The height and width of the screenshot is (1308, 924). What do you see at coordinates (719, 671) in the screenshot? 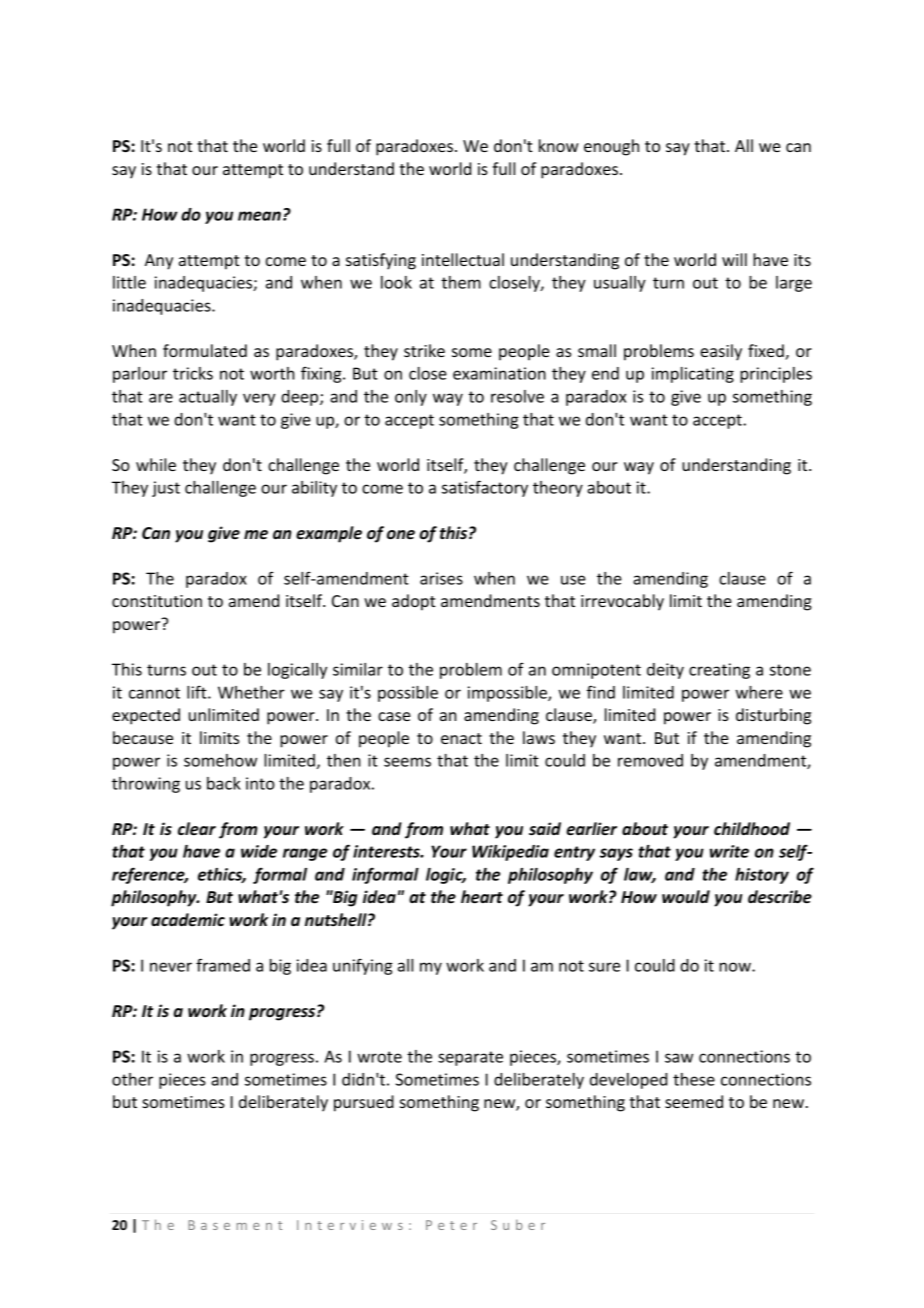
I see `creating` at bounding box center [719, 671].
